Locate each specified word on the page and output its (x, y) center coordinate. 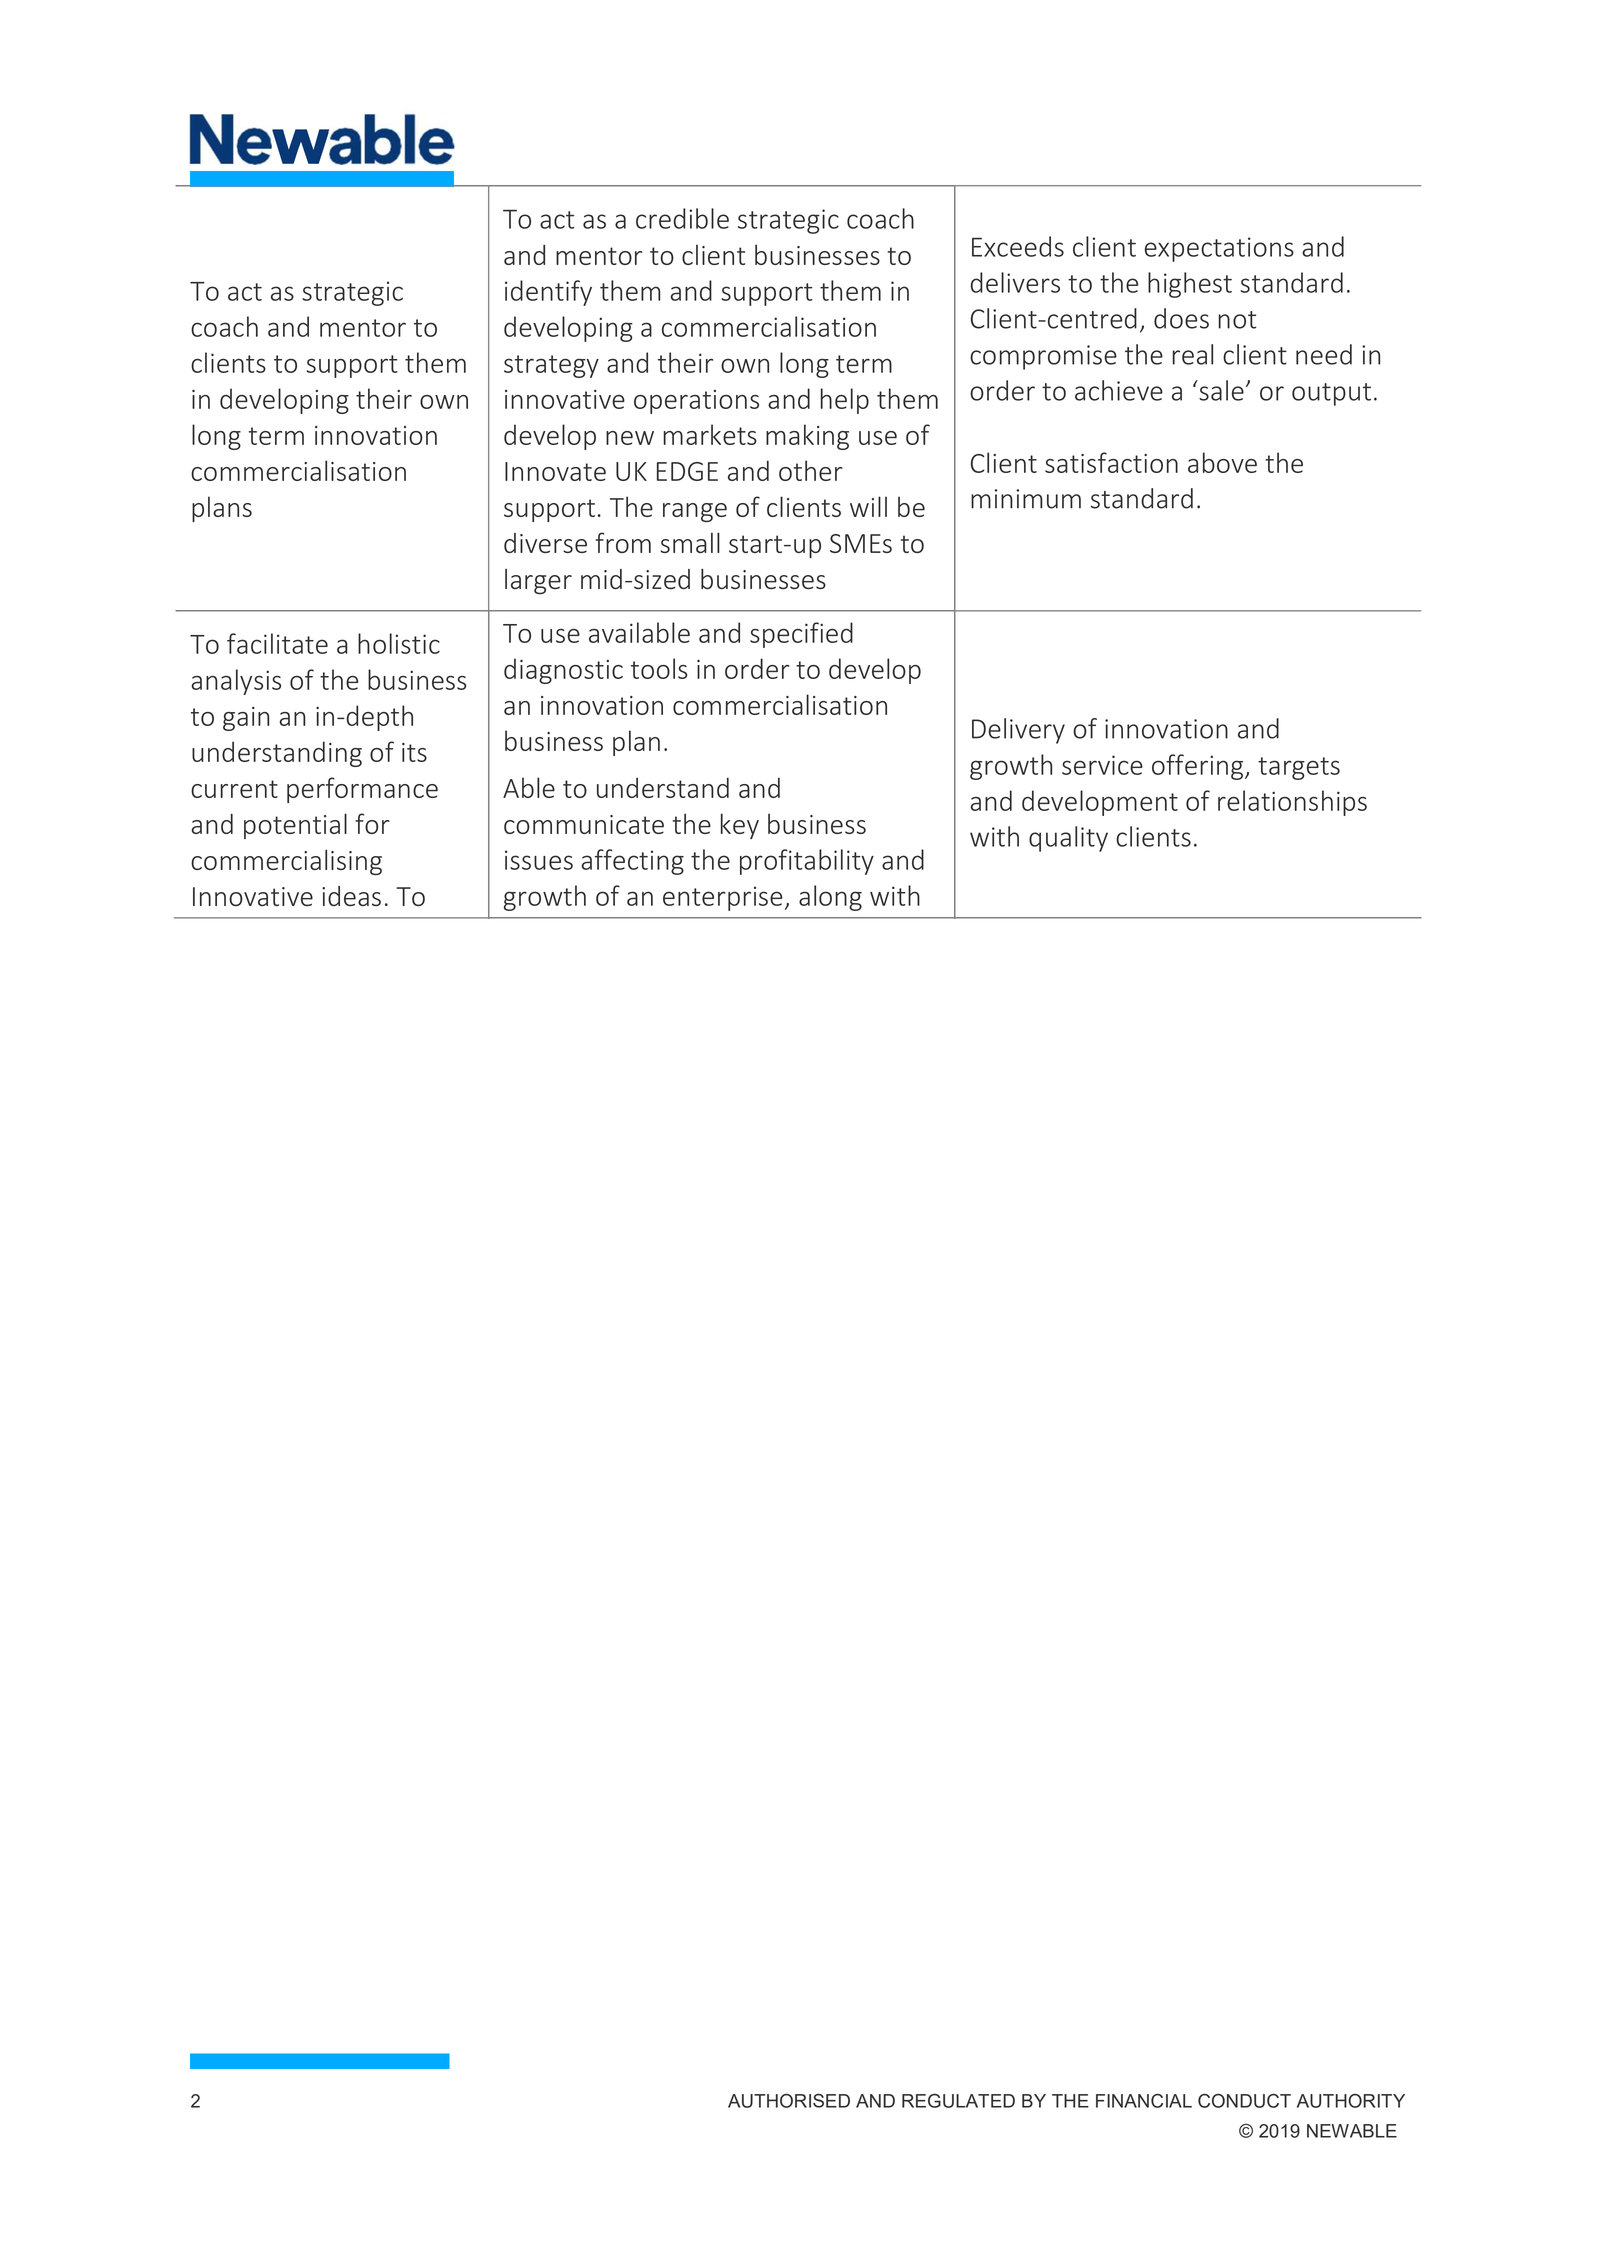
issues (539, 860)
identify (548, 293)
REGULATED (958, 2100)
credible (682, 218)
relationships (1292, 803)
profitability (807, 862)
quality (1068, 839)
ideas (351, 896)
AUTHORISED (789, 2100)
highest (1190, 285)
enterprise (723, 898)
